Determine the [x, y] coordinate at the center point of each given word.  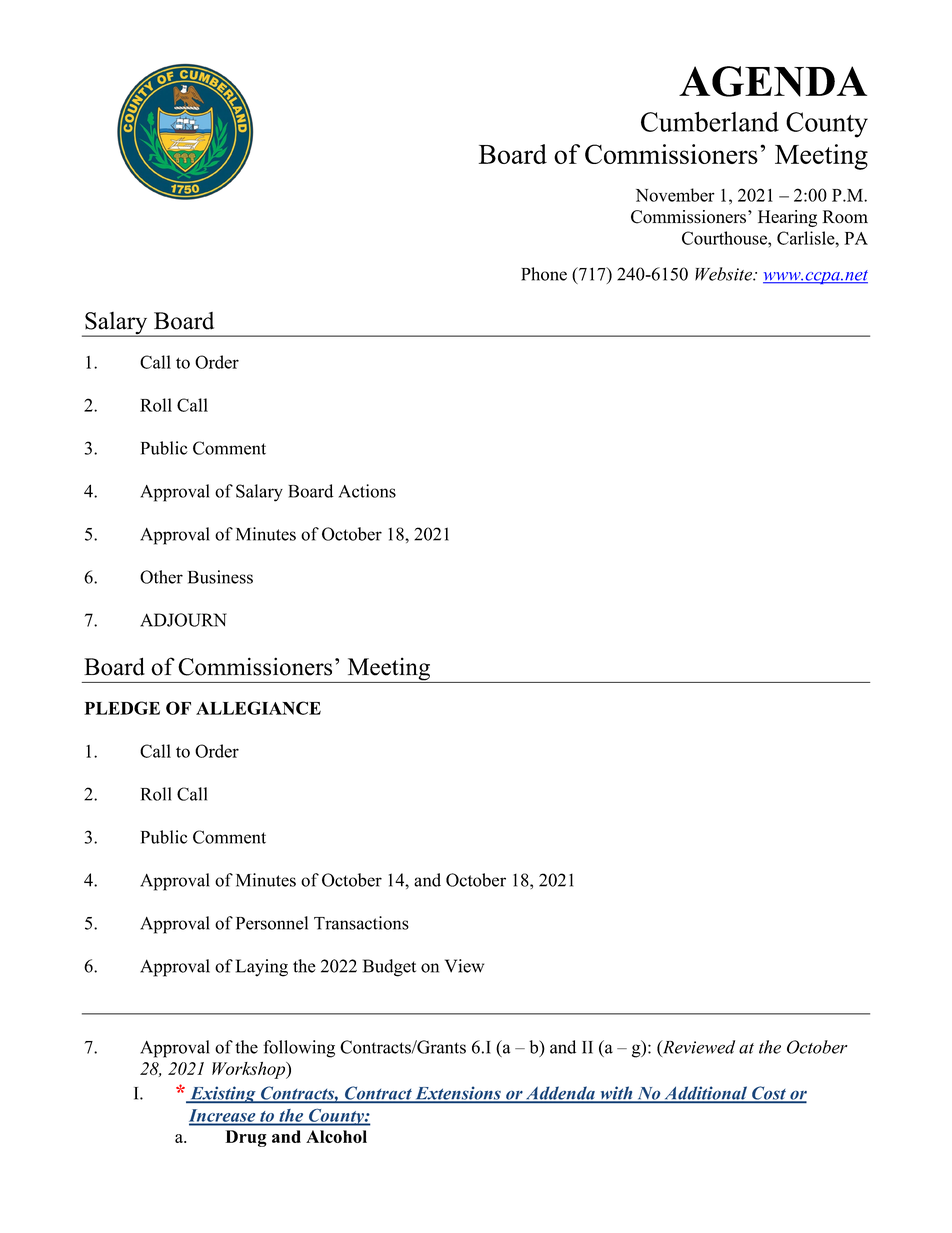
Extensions [458, 1094]
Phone [544, 274]
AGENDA [773, 81]
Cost [769, 1094]
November [675, 195]
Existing [223, 1094]
